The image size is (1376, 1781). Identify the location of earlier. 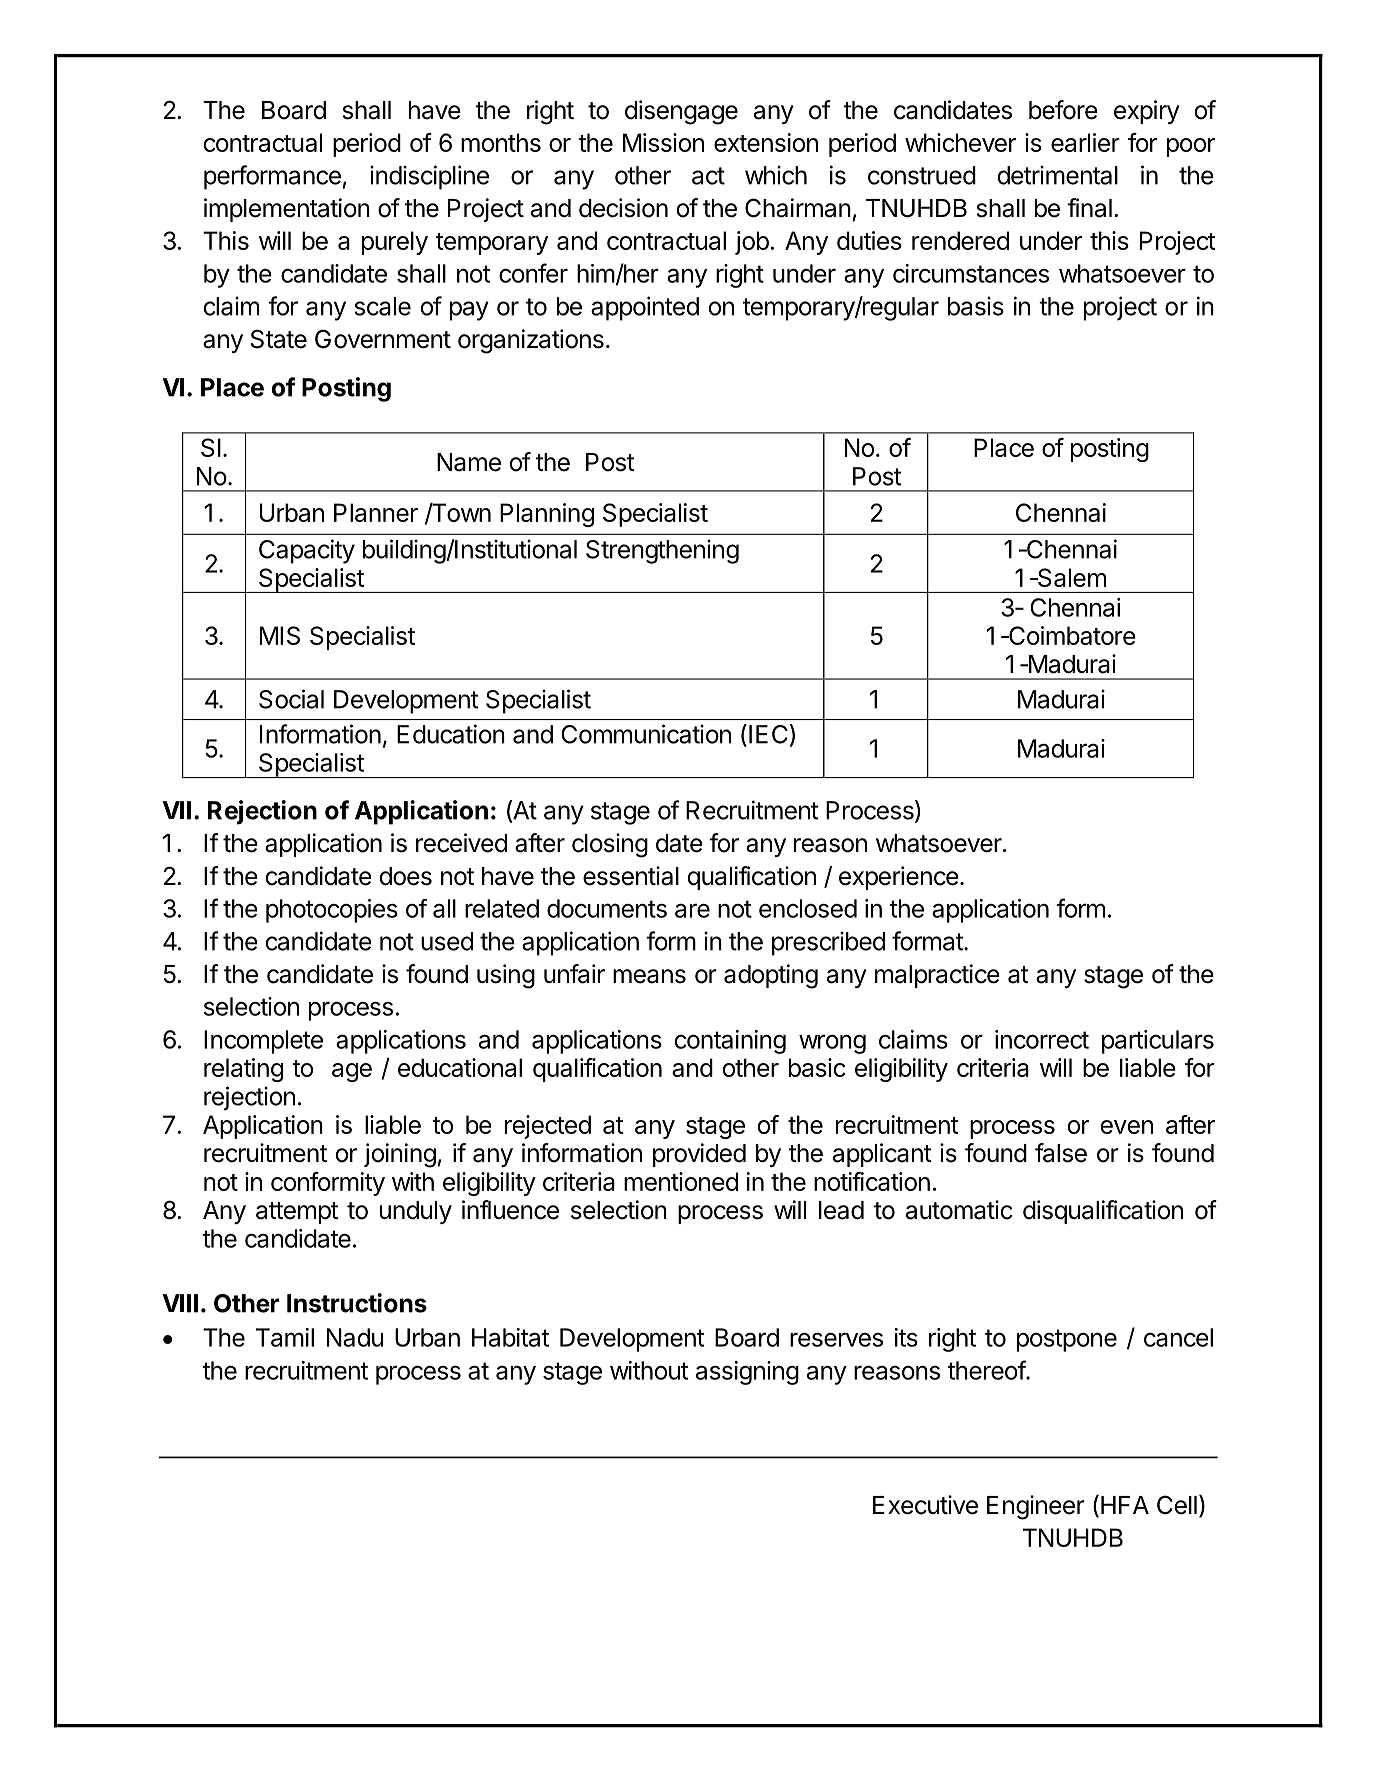
(1085, 142).
